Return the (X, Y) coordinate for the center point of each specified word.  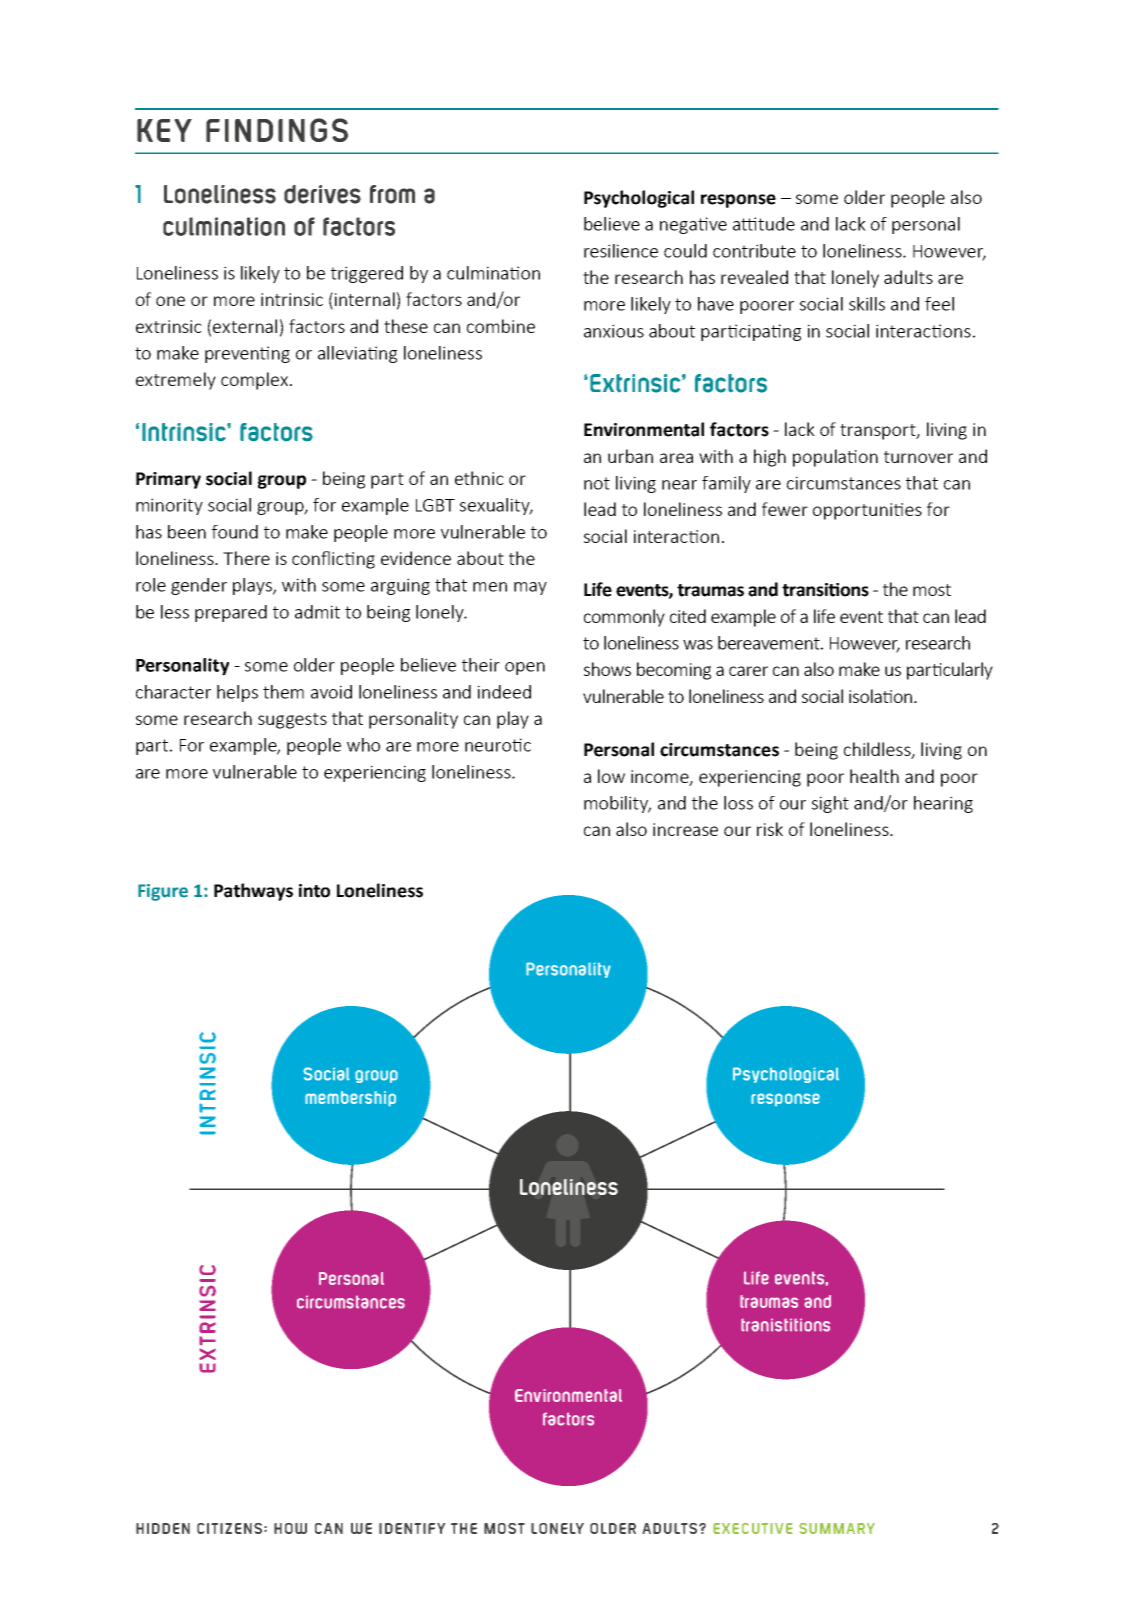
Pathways (253, 892)
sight (830, 804)
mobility (617, 804)
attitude (764, 224)
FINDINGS (277, 130)
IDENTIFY (412, 1528)
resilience (621, 251)
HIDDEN (163, 1528)
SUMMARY (837, 1528)
